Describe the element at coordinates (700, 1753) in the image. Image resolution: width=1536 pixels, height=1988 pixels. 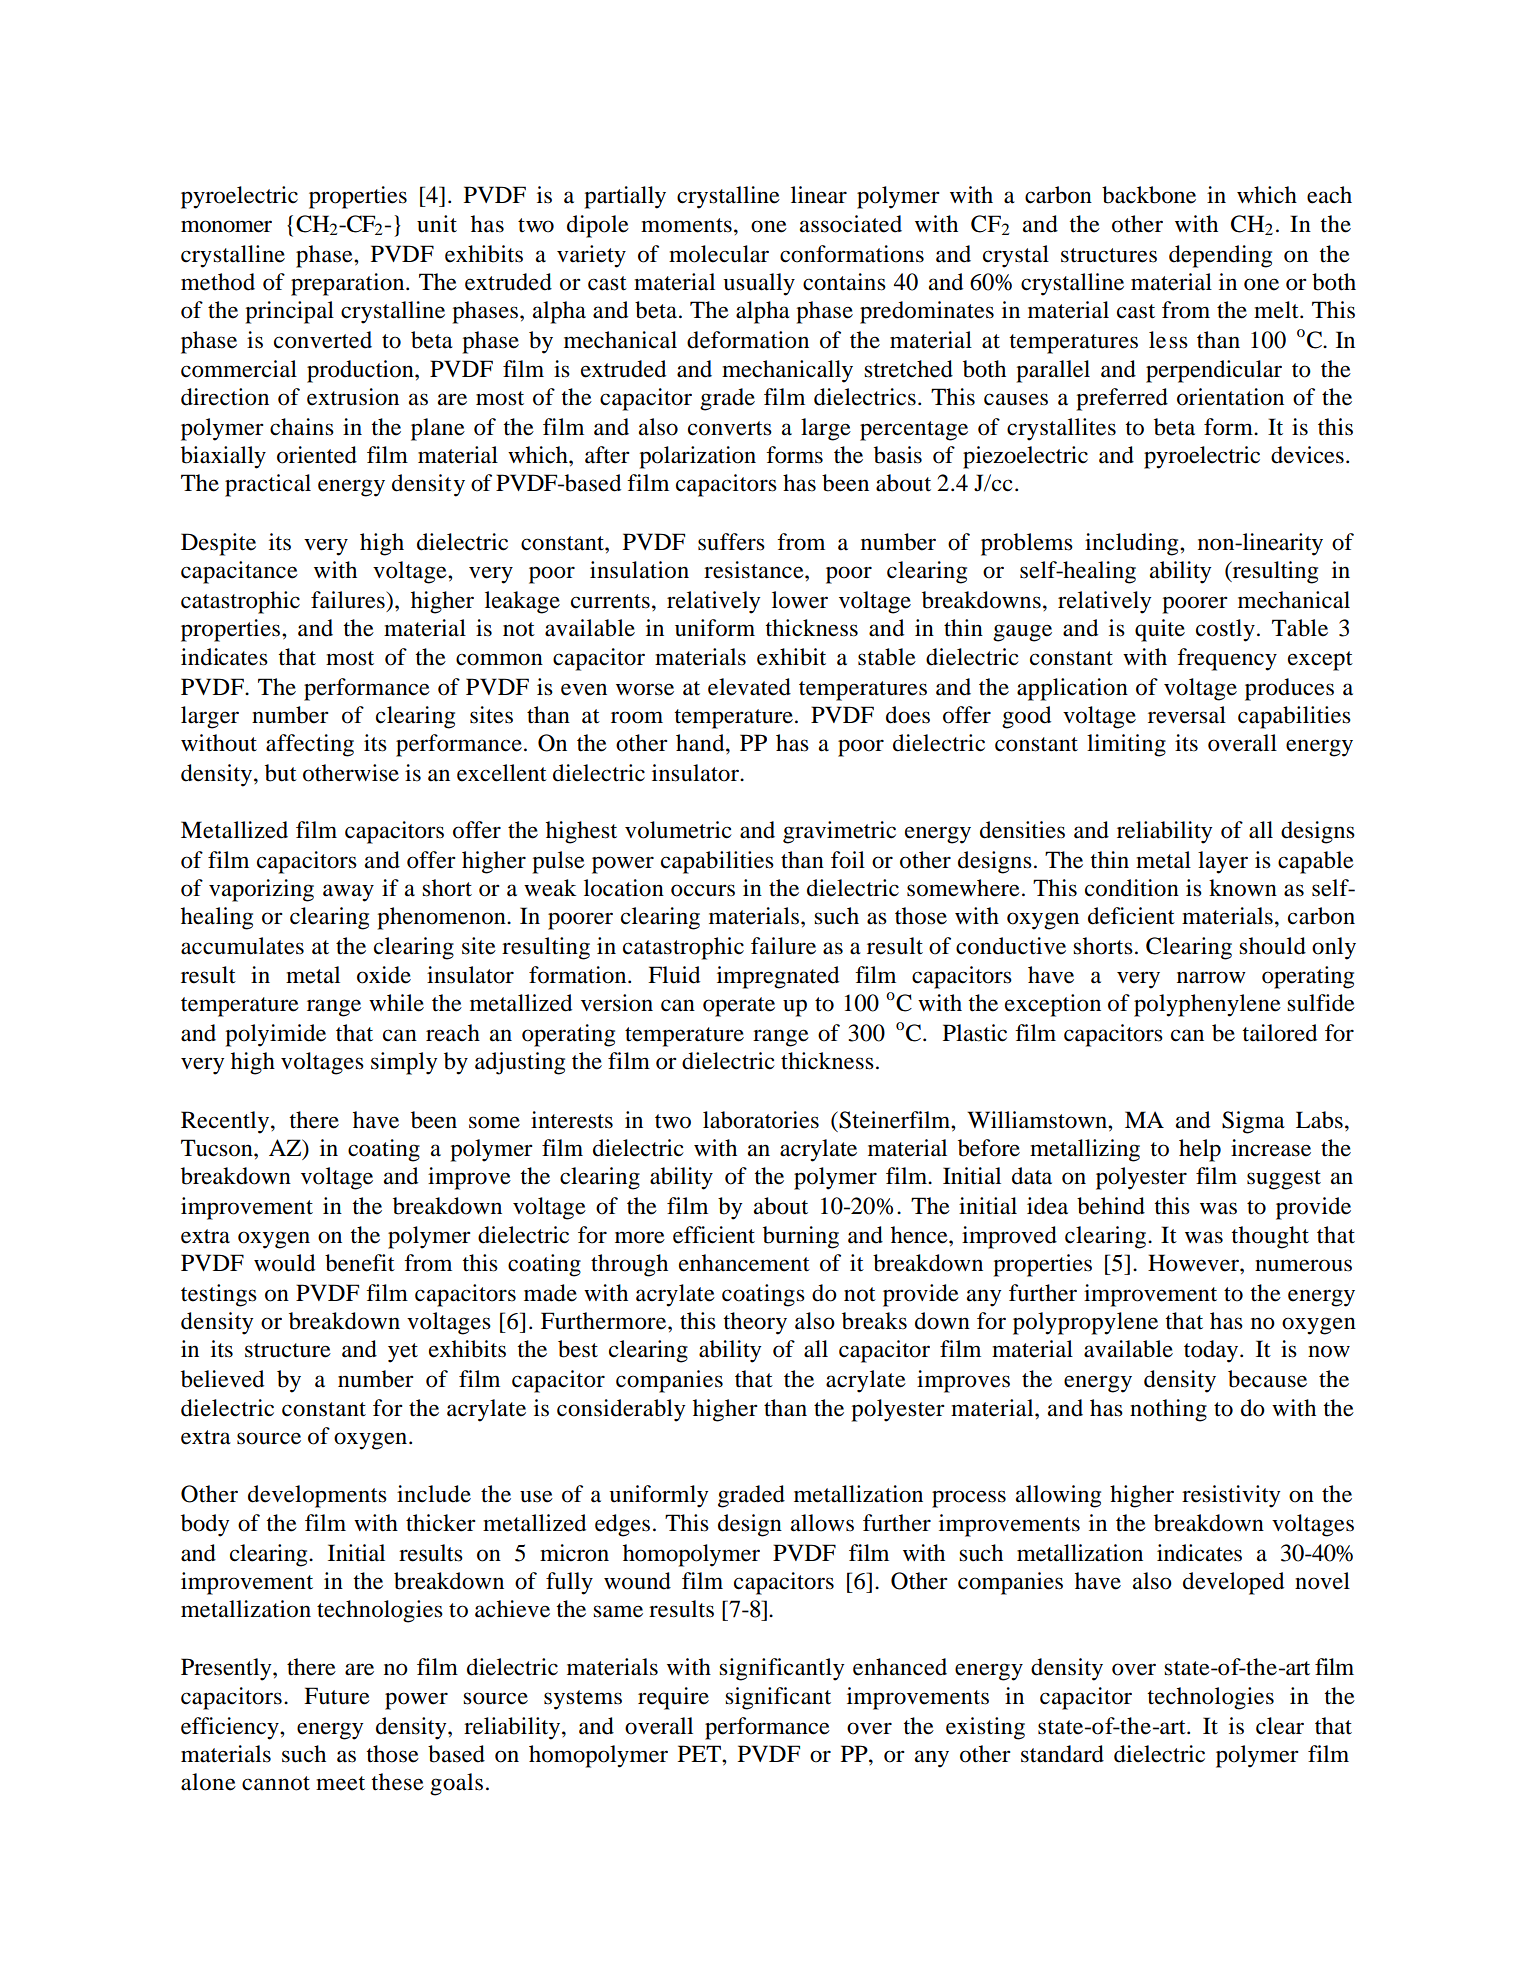
I see `PET` at that location.
